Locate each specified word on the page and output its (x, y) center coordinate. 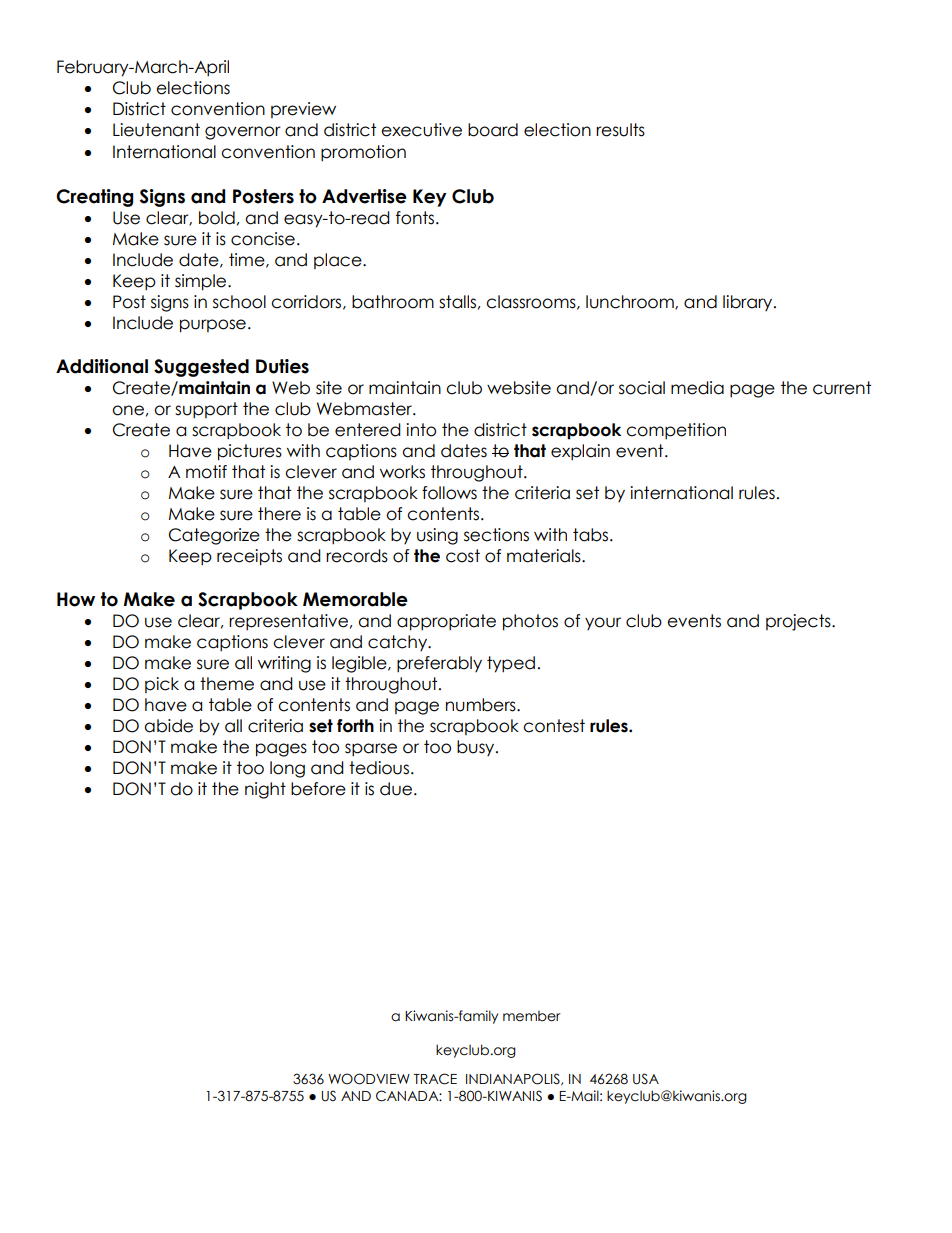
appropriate (446, 622)
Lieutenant (156, 130)
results (620, 130)
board (493, 130)
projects (799, 622)
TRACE (435, 1079)
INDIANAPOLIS (514, 1079)
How (76, 599)
